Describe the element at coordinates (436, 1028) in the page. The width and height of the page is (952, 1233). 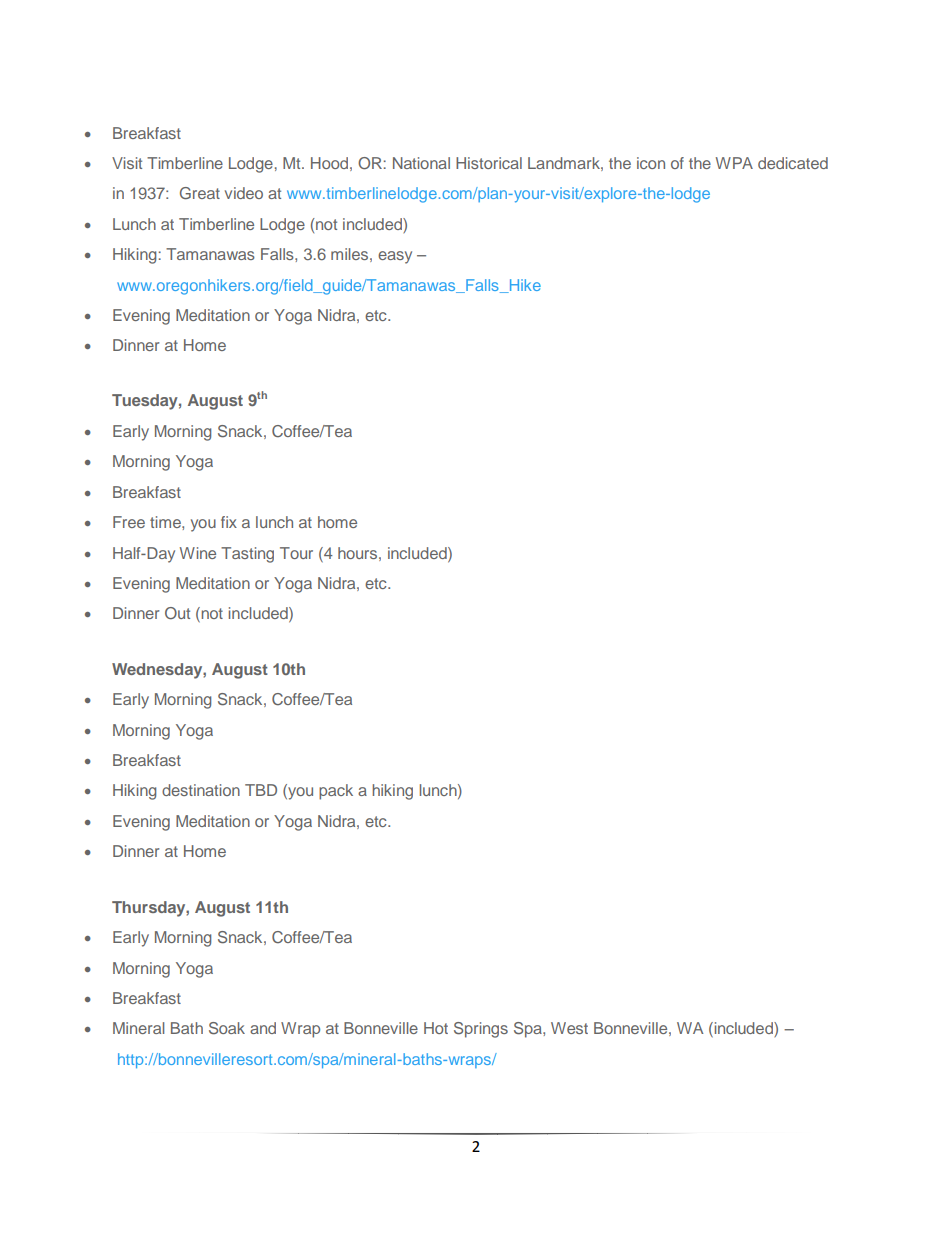
I see `Hot` at that location.
